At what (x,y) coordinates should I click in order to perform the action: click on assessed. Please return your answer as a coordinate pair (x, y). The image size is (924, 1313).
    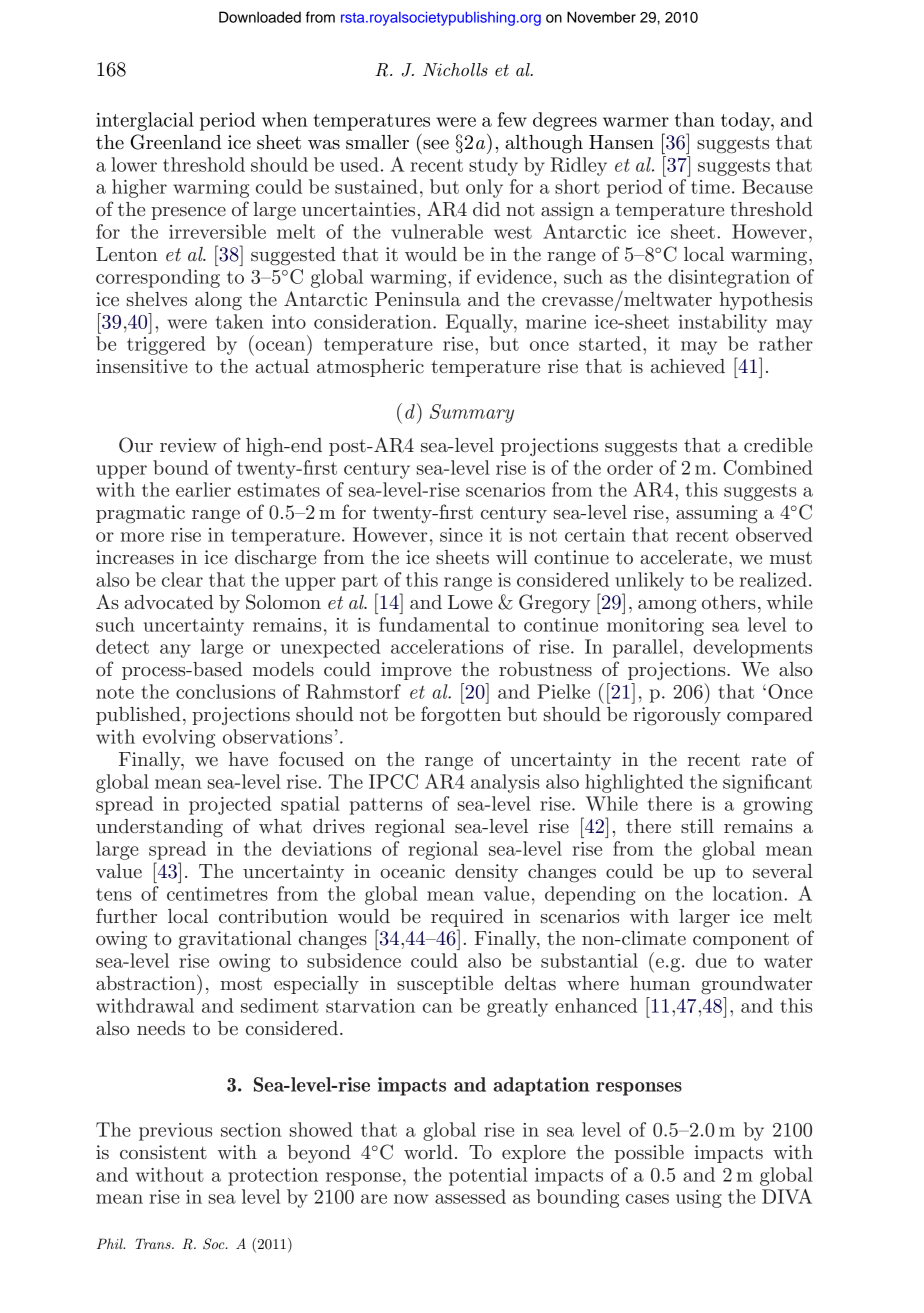
    Looking at the image, I should click on (470, 1196).
